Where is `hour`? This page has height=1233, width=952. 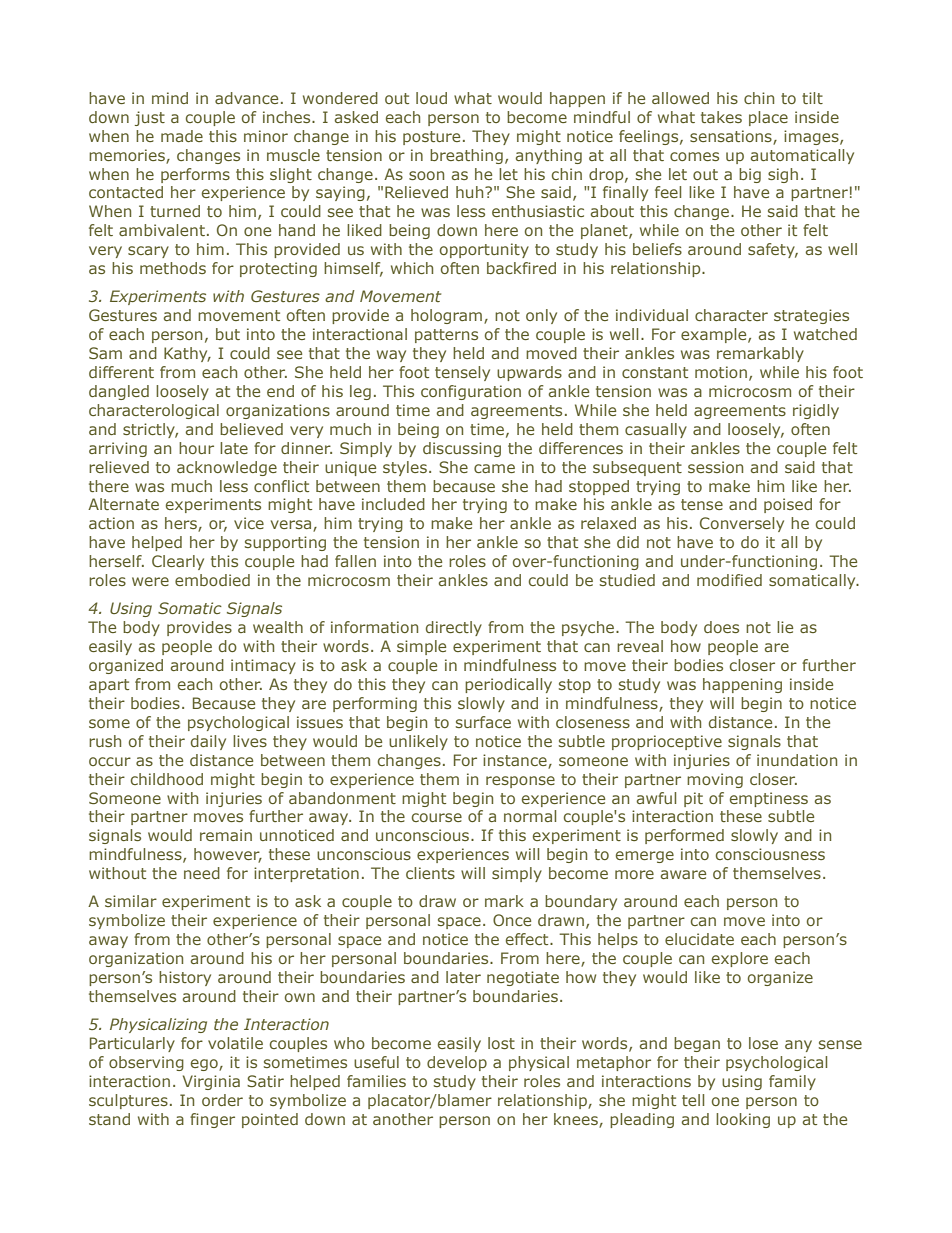
hour is located at coordinates (196, 448).
